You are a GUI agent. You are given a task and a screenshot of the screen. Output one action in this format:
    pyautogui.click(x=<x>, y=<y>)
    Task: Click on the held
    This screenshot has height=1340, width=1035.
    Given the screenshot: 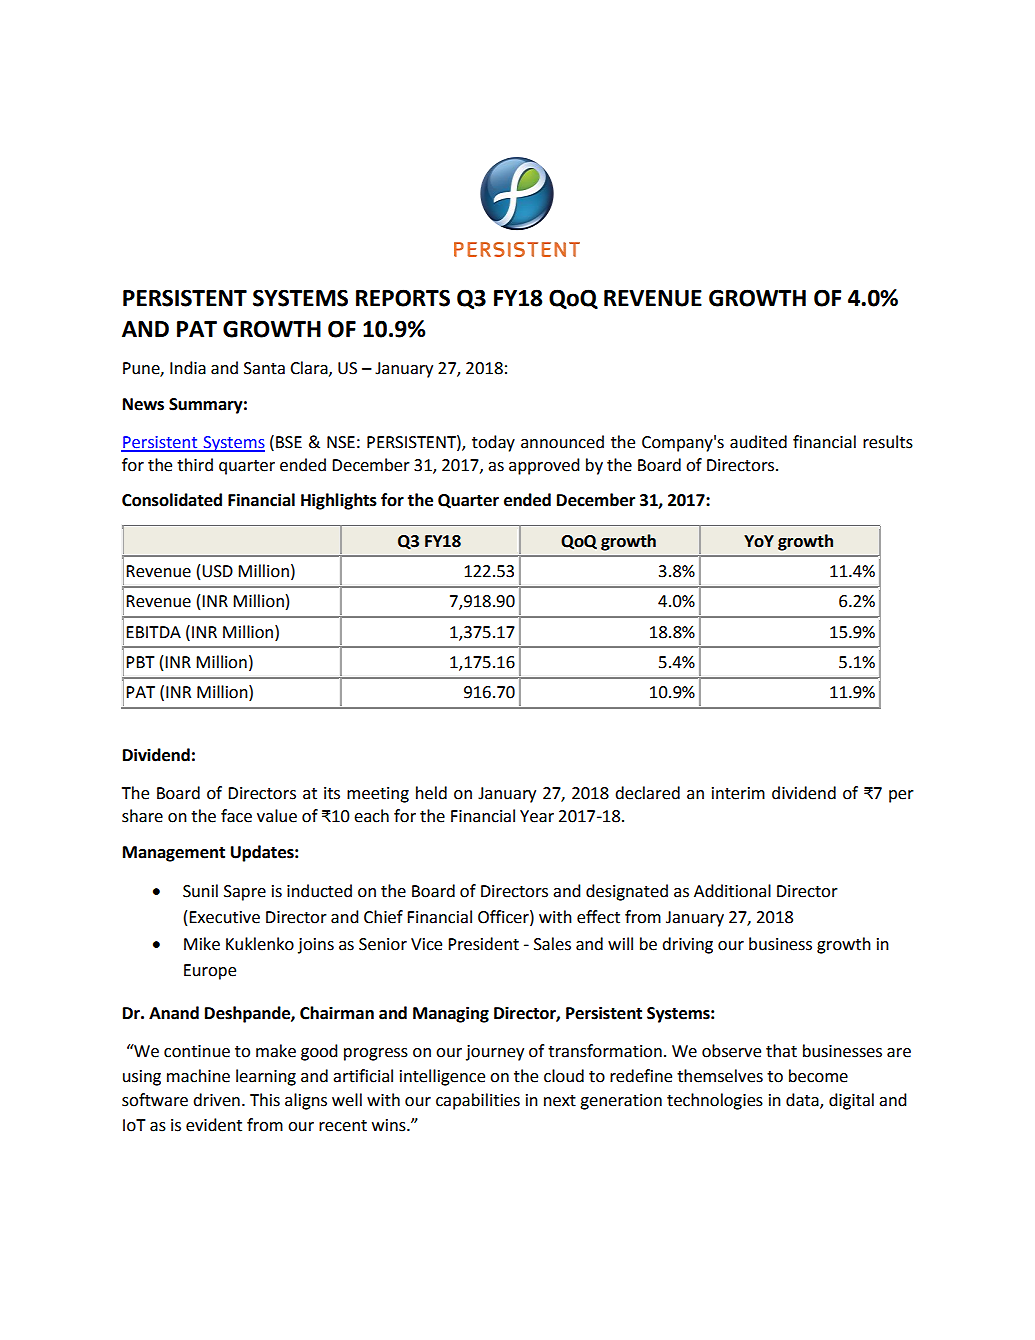 What is the action you would take?
    pyautogui.click(x=431, y=793)
